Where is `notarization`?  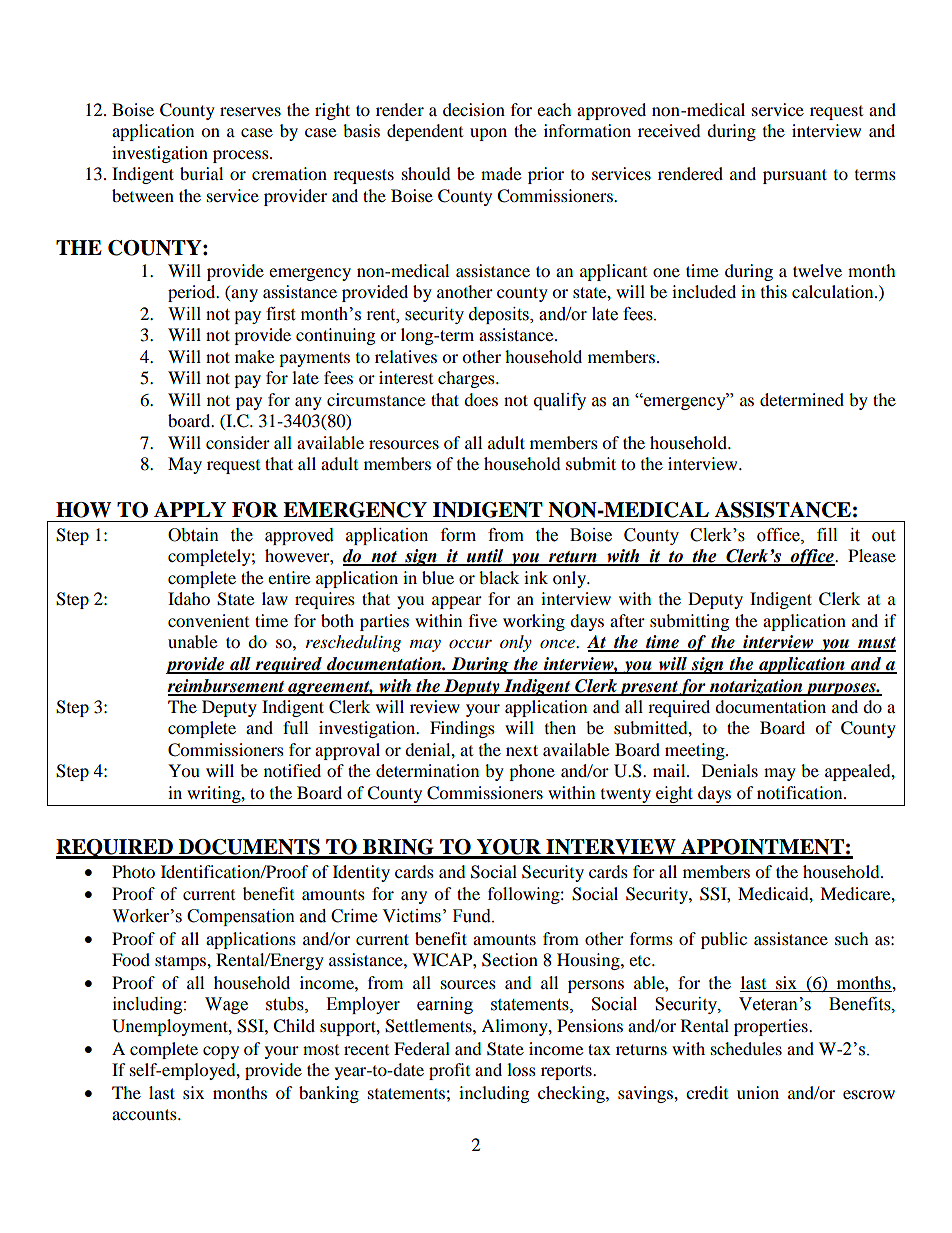
notarization is located at coordinates (756, 687).
